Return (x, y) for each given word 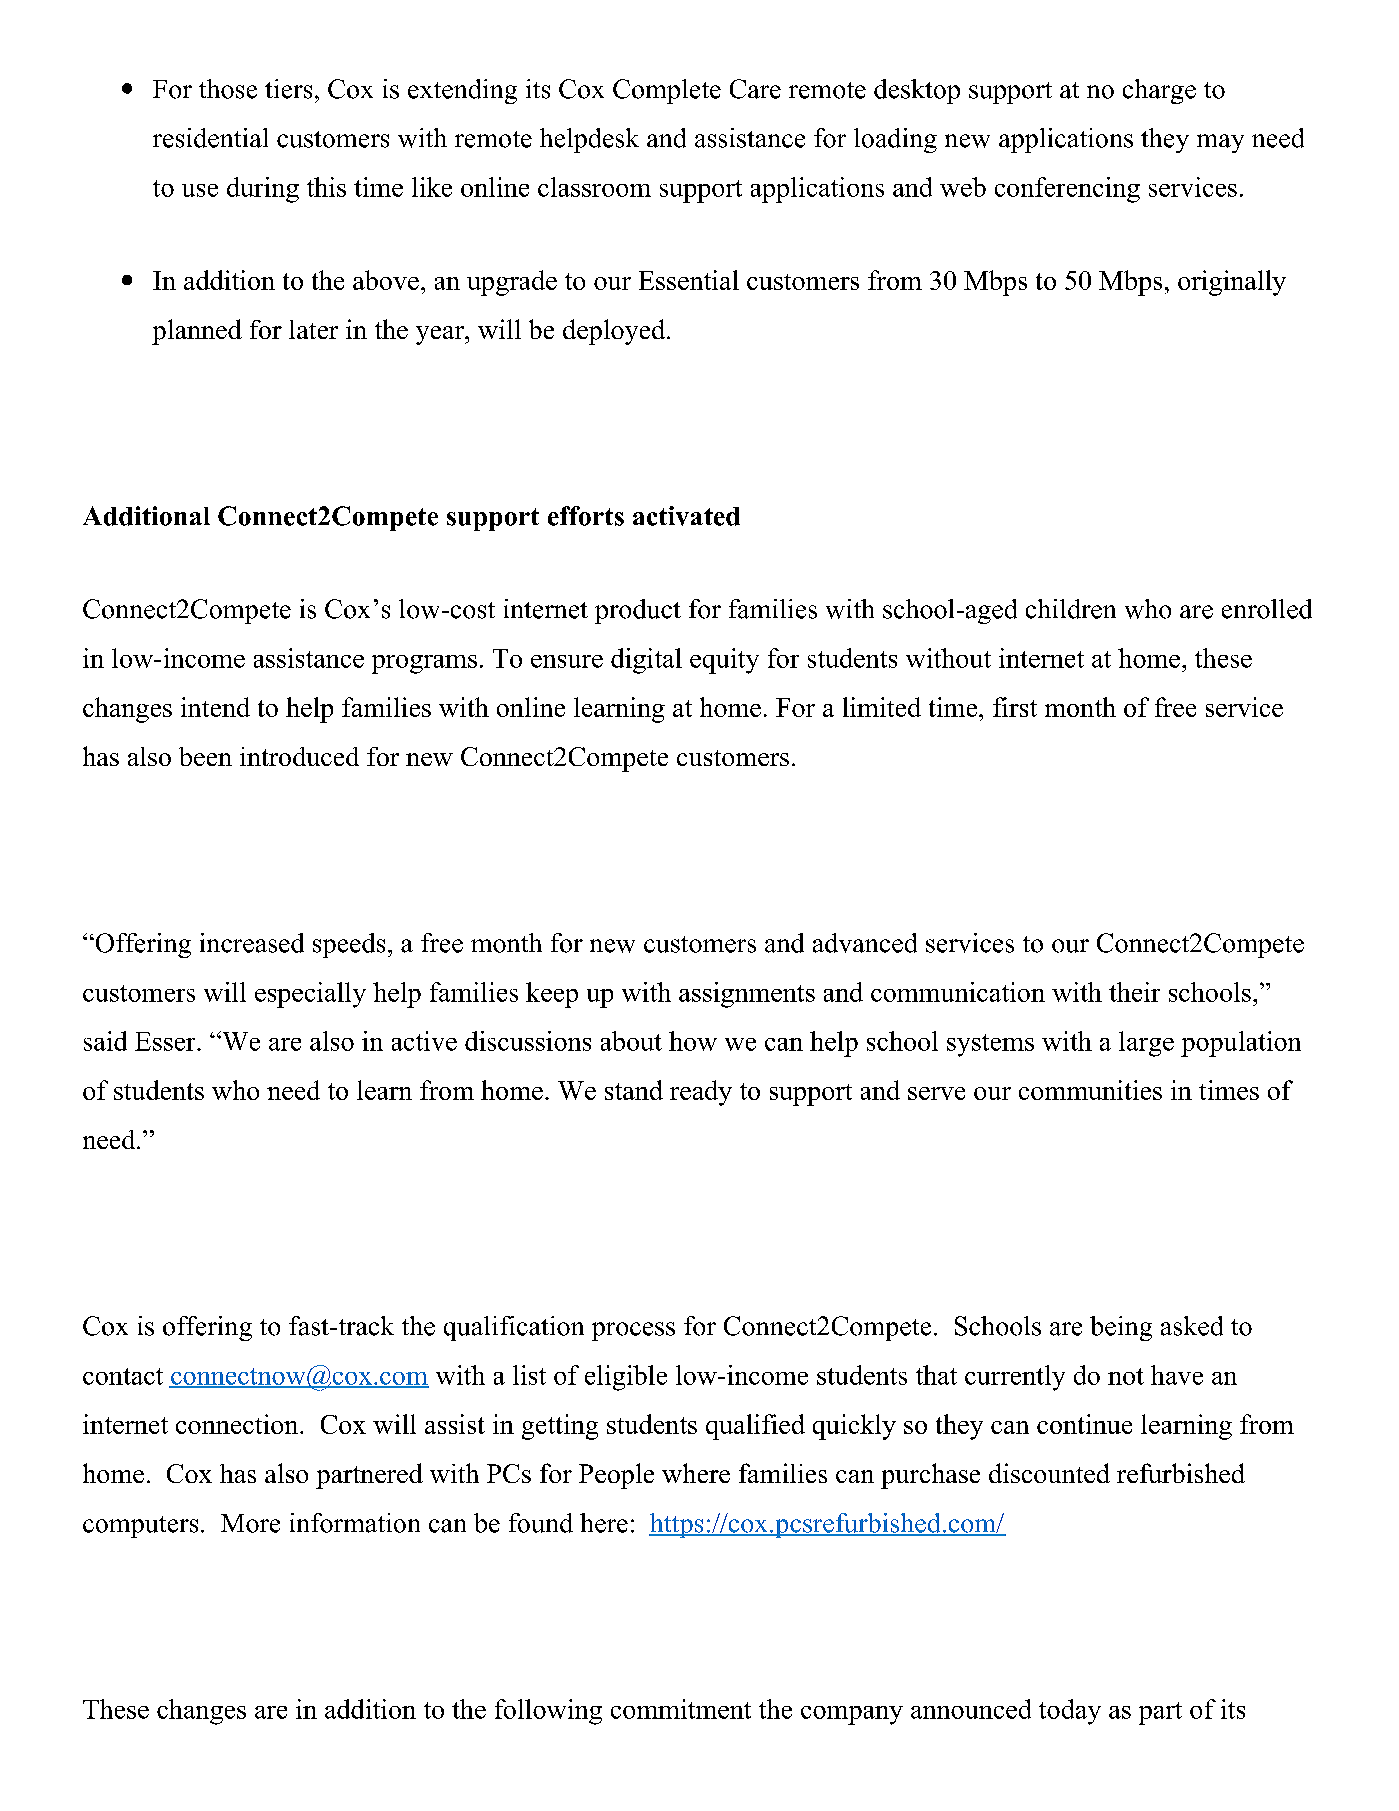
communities (1090, 1090)
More (250, 1523)
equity (724, 661)
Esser (166, 1041)
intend (215, 707)
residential (210, 138)
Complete (667, 91)
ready (701, 1093)
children (1071, 609)
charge (1159, 91)
